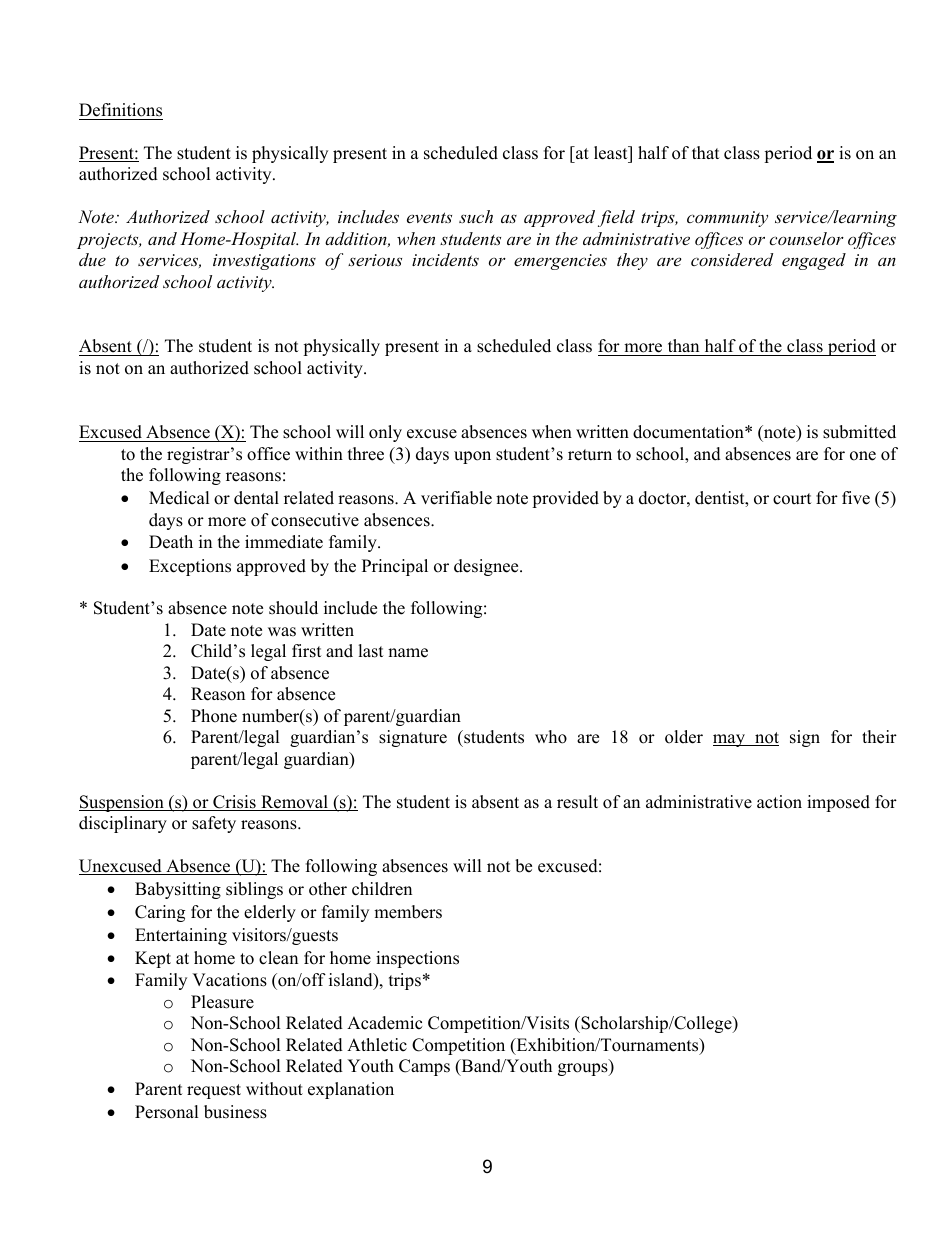 The image size is (952, 1233). Describe the element at coordinates (319, 453) in the image. I see `within` at that location.
